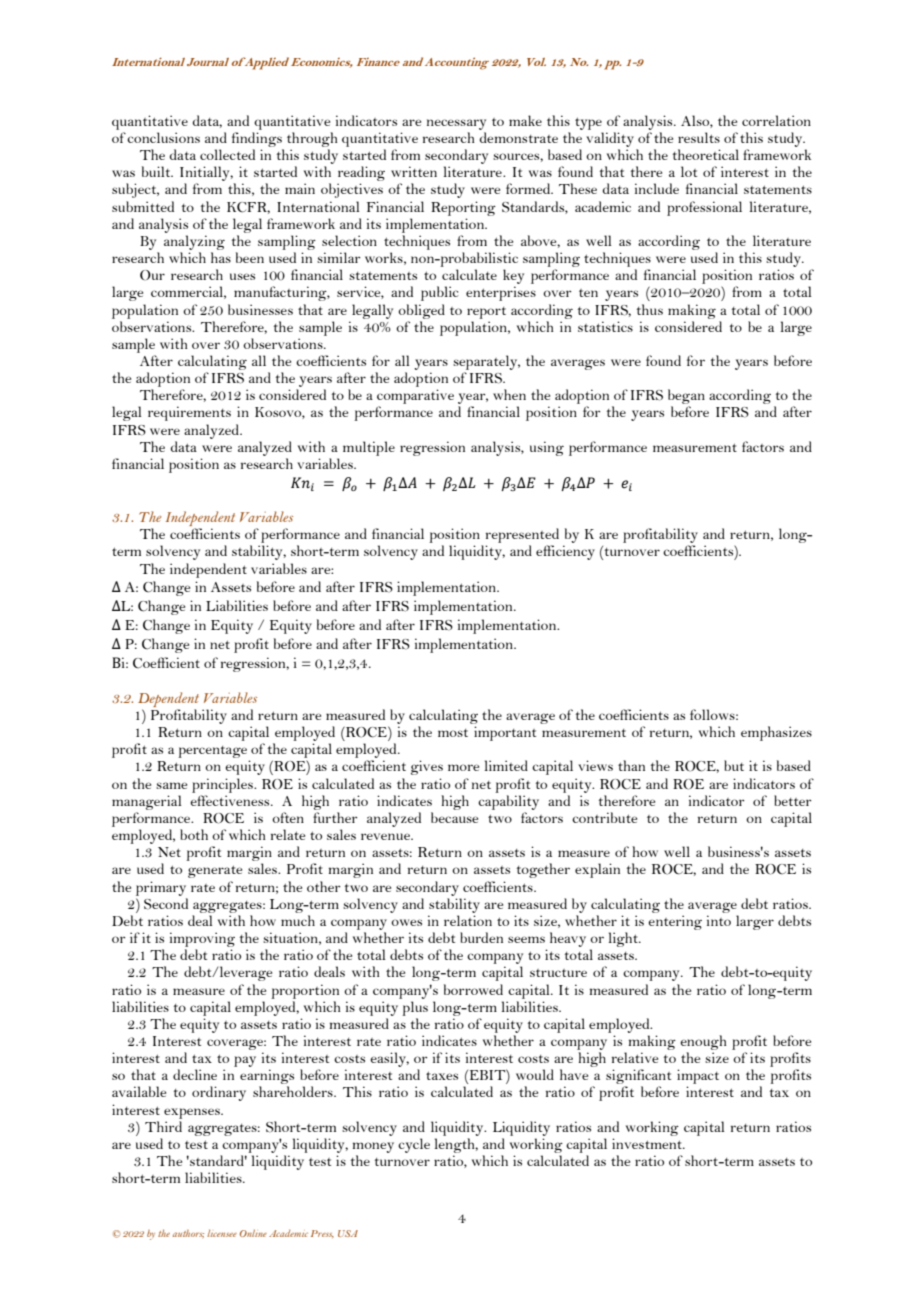  I want to click on necessary, so click(456, 124).
